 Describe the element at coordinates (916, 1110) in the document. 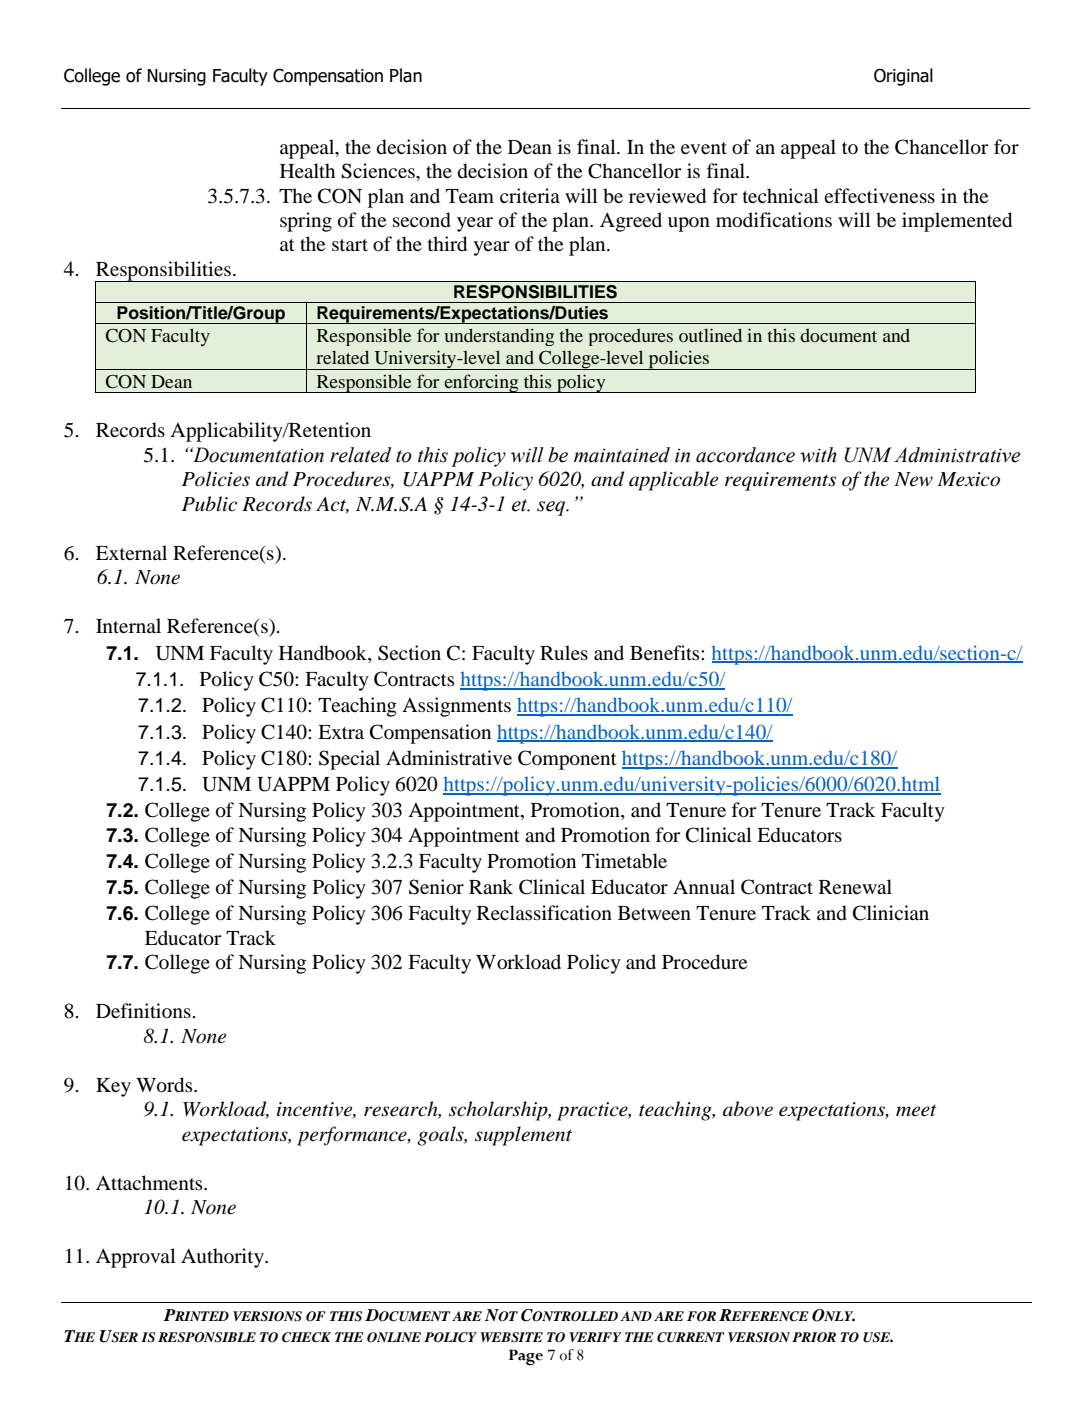

I see `meet` at that location.
